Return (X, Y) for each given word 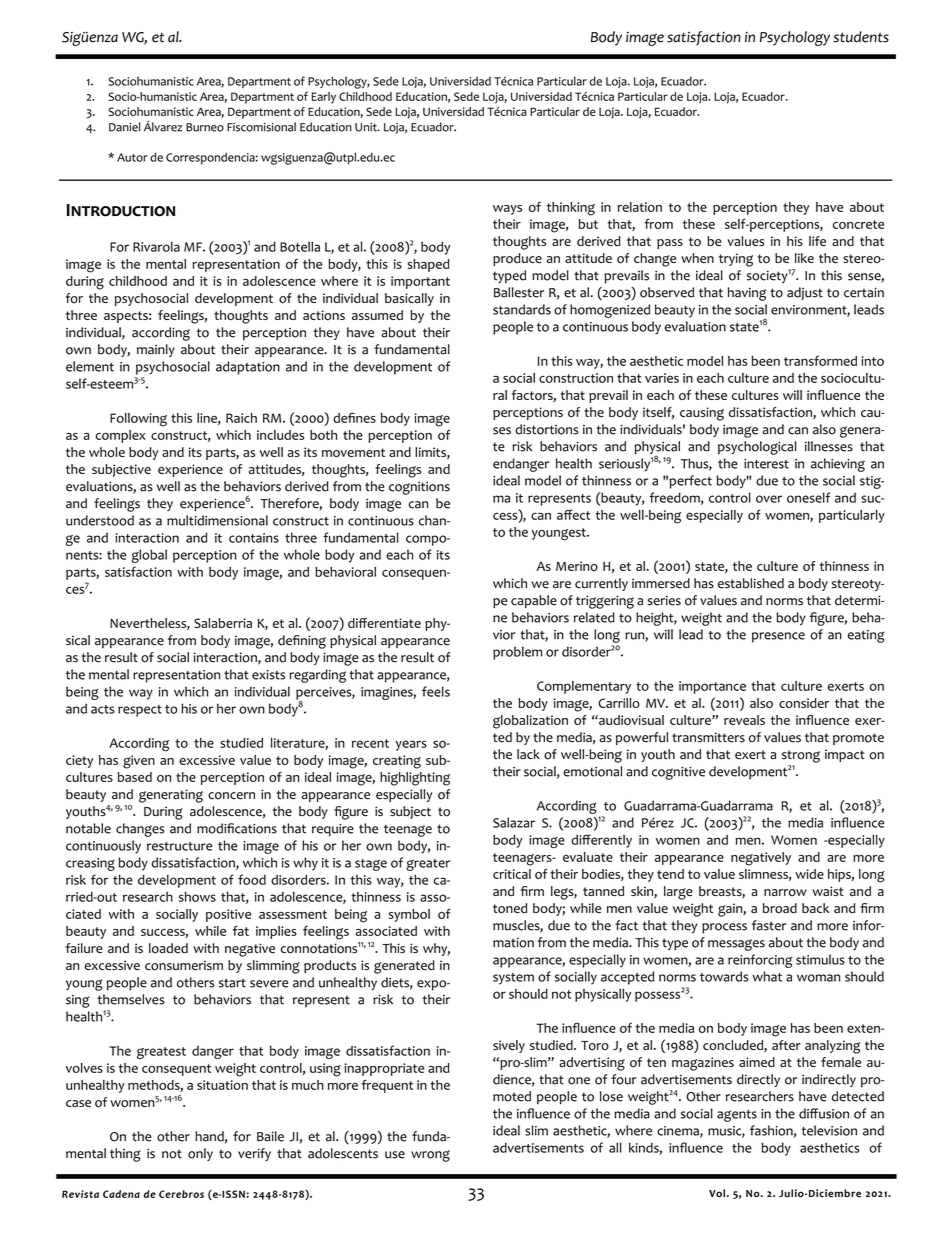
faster (769, 925)
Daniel (124, 127)
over (769, 499)
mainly (156, 350)
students (861, 37)
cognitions (419, 488)
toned (510, 908)
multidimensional (217, 520)
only (200, 1154)
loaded (168, 948)
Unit (367, 127)
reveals (744, 720)
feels (436, 691)
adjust (805, 293)
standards (522, 309)
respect (140, 711)
